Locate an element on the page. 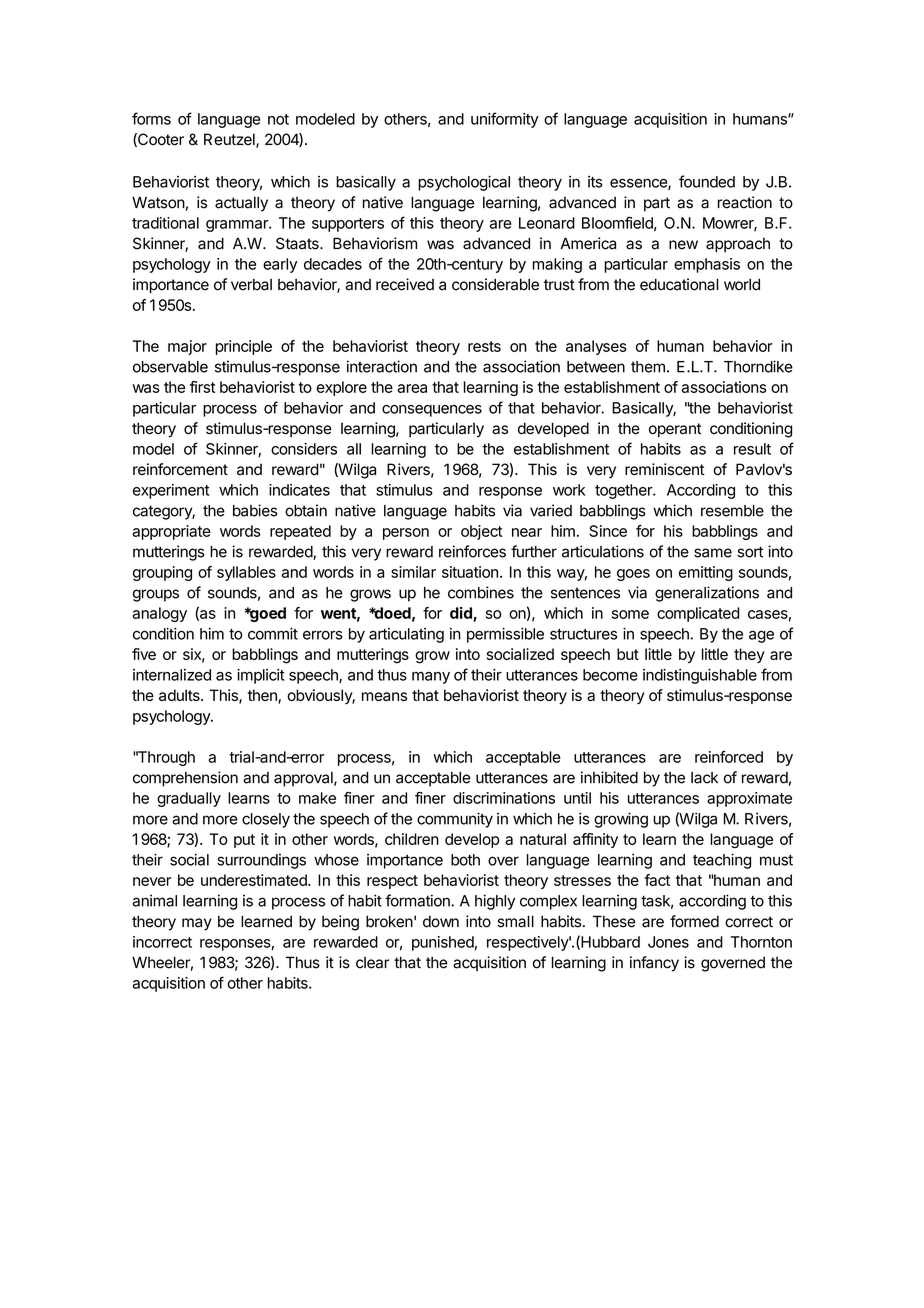 Image resolution: width=924 pixels, height=1308 pixels. appropriate is located at coordinates (171, 532).
